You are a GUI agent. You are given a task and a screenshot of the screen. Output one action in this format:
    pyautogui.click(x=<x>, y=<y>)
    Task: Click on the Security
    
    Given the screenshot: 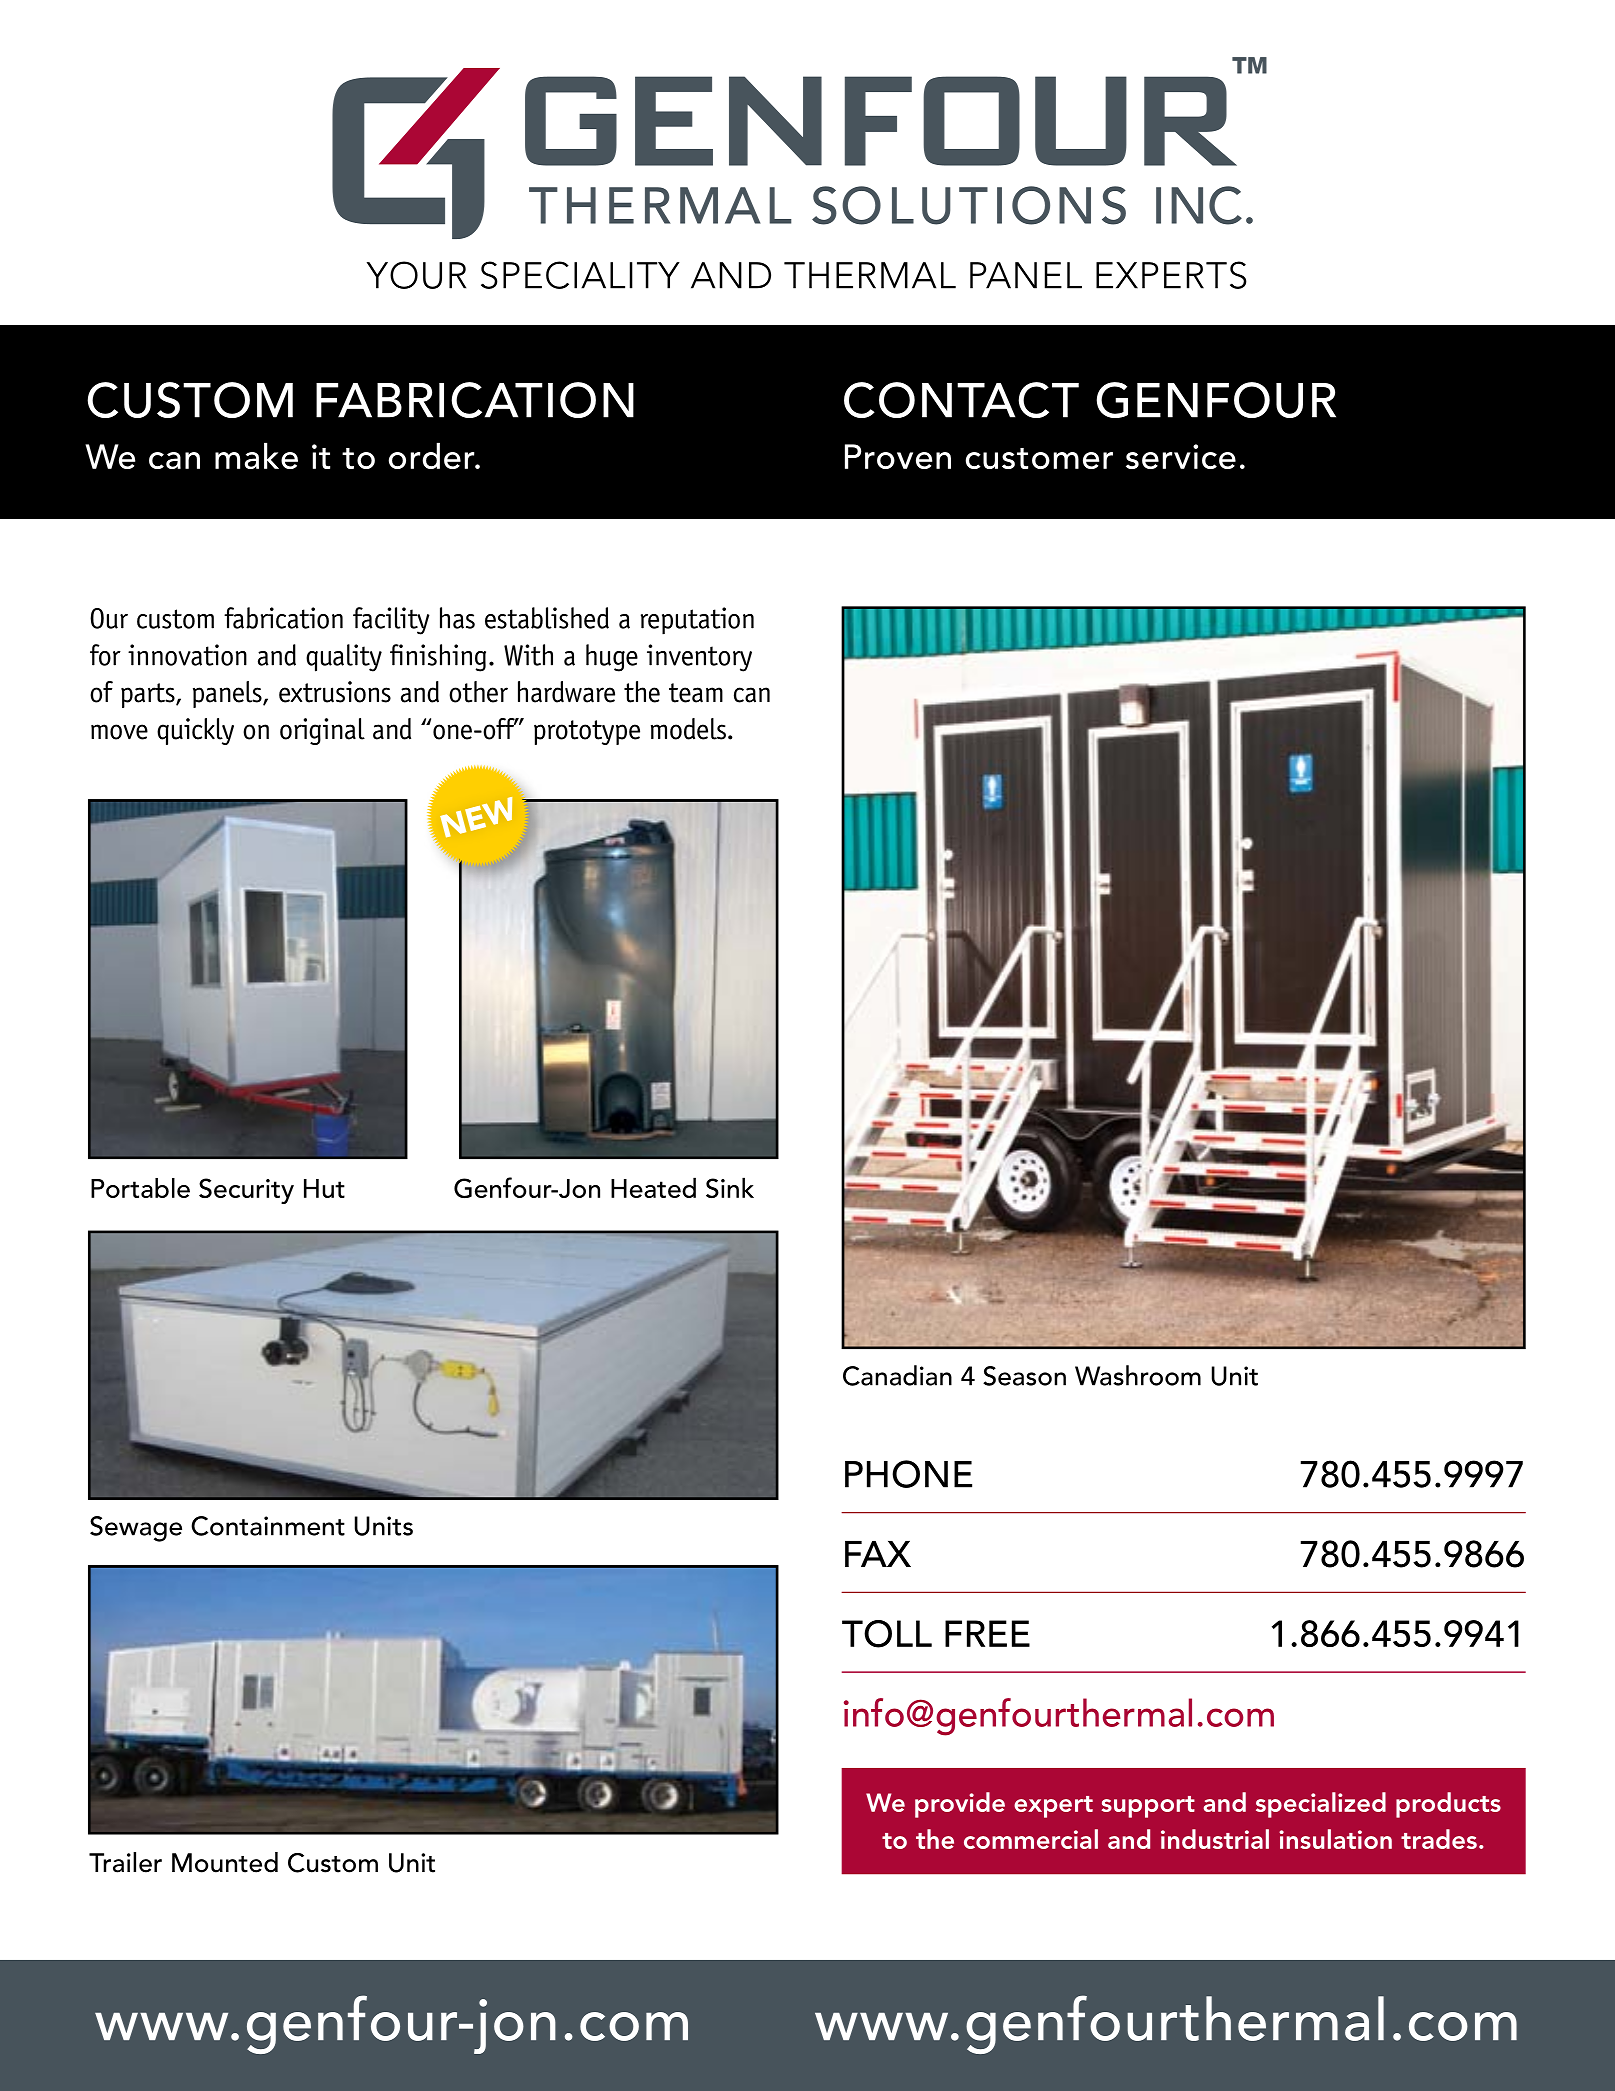 What is the action you would take?
    pyautogui.click(x=246, y=1191)
